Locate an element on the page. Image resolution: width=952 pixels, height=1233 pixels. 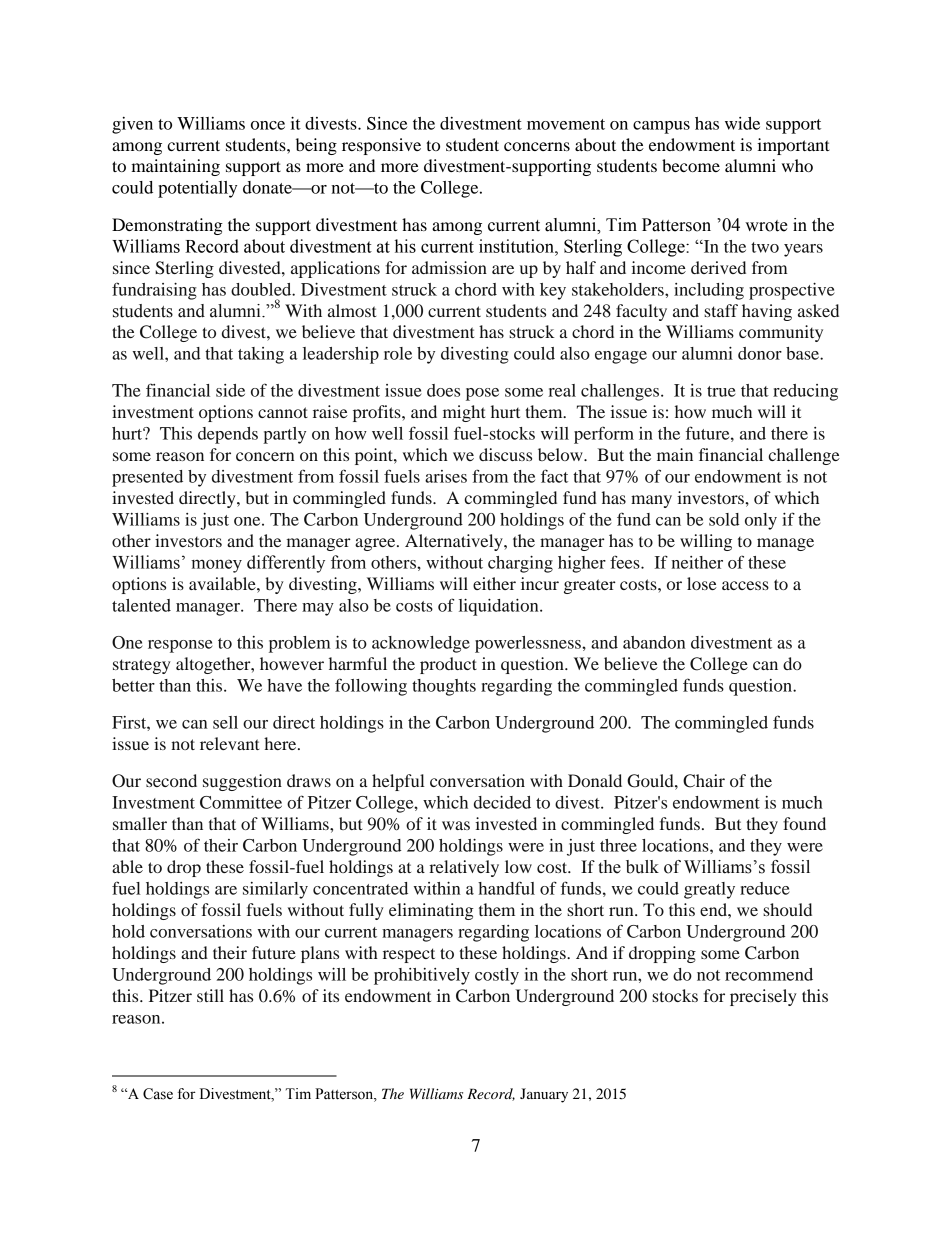
depends is located at coordinates (228, 435).
